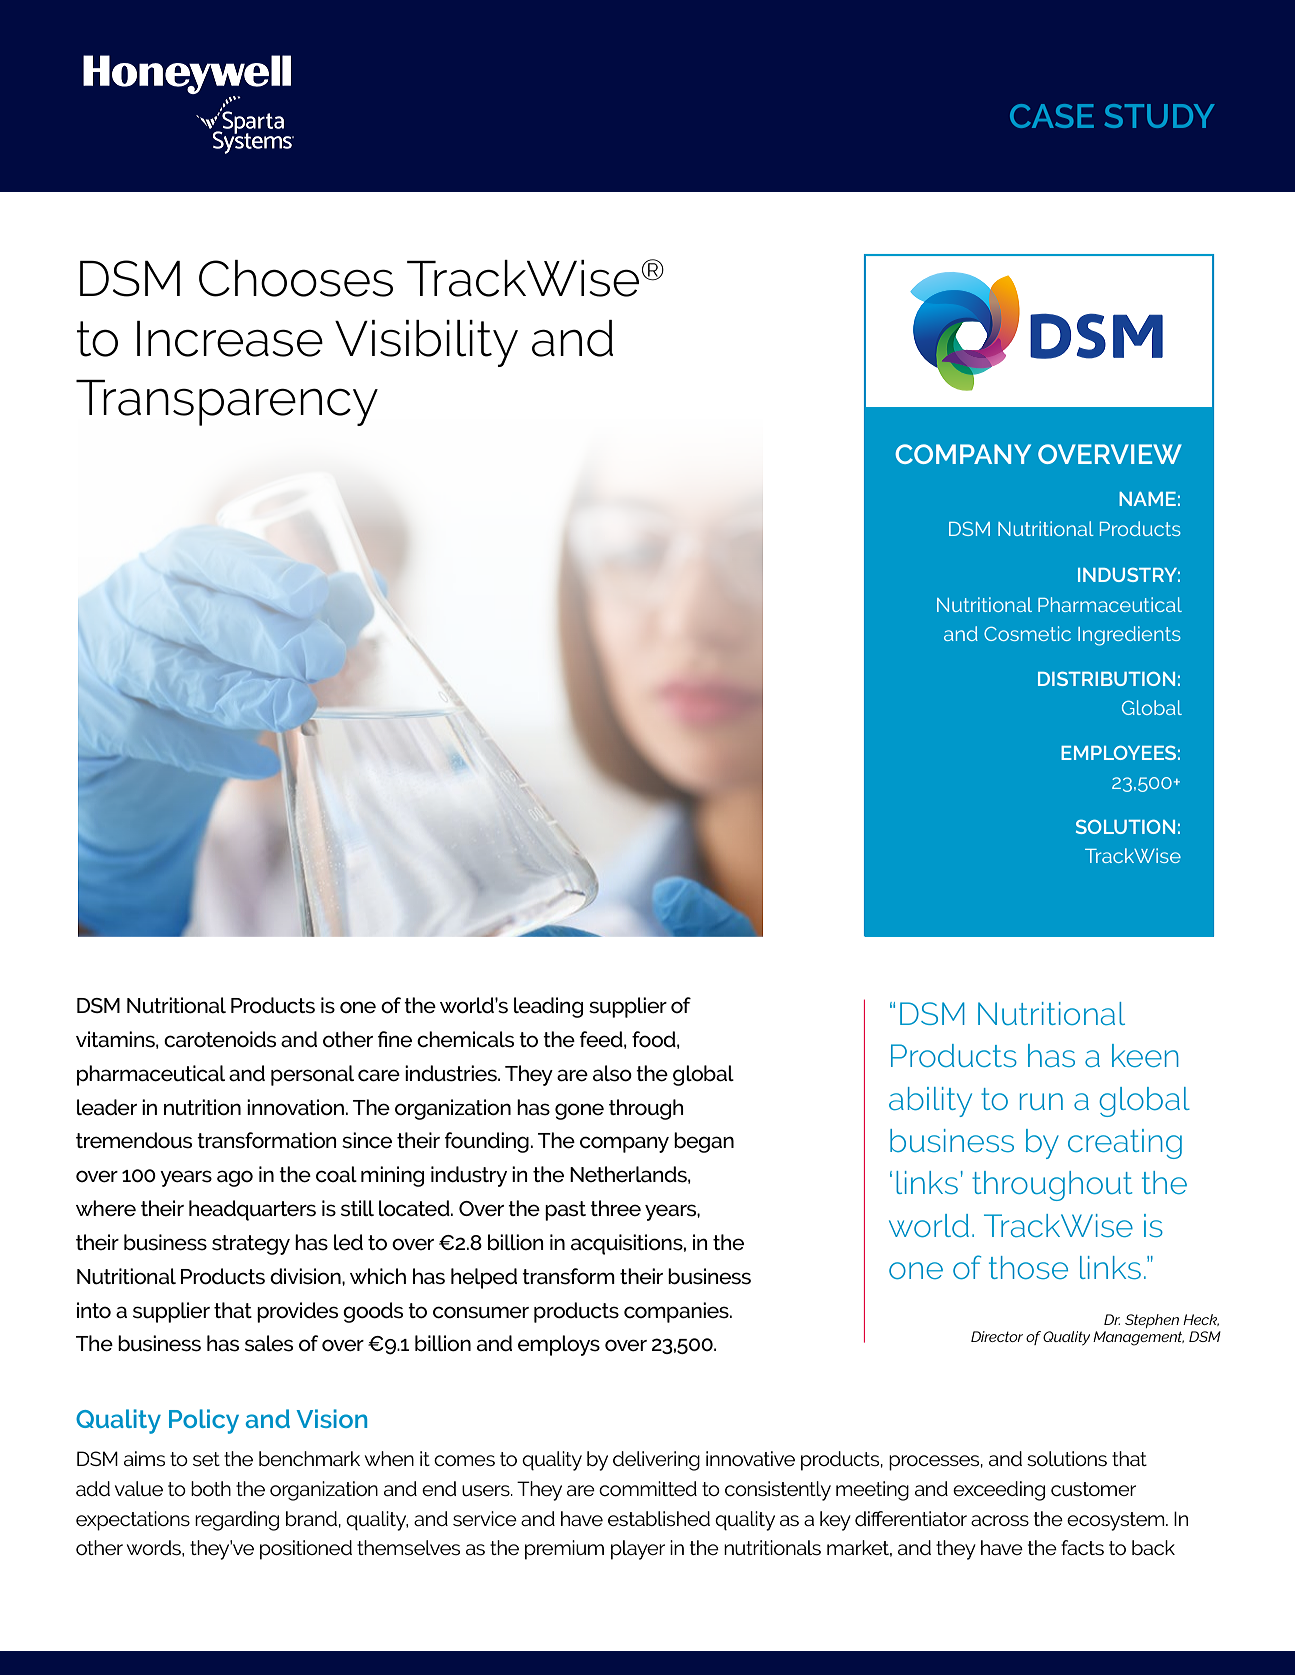 The height and width of the page is (1675, 1295). I want to click on ago, so click(235, 1178).
